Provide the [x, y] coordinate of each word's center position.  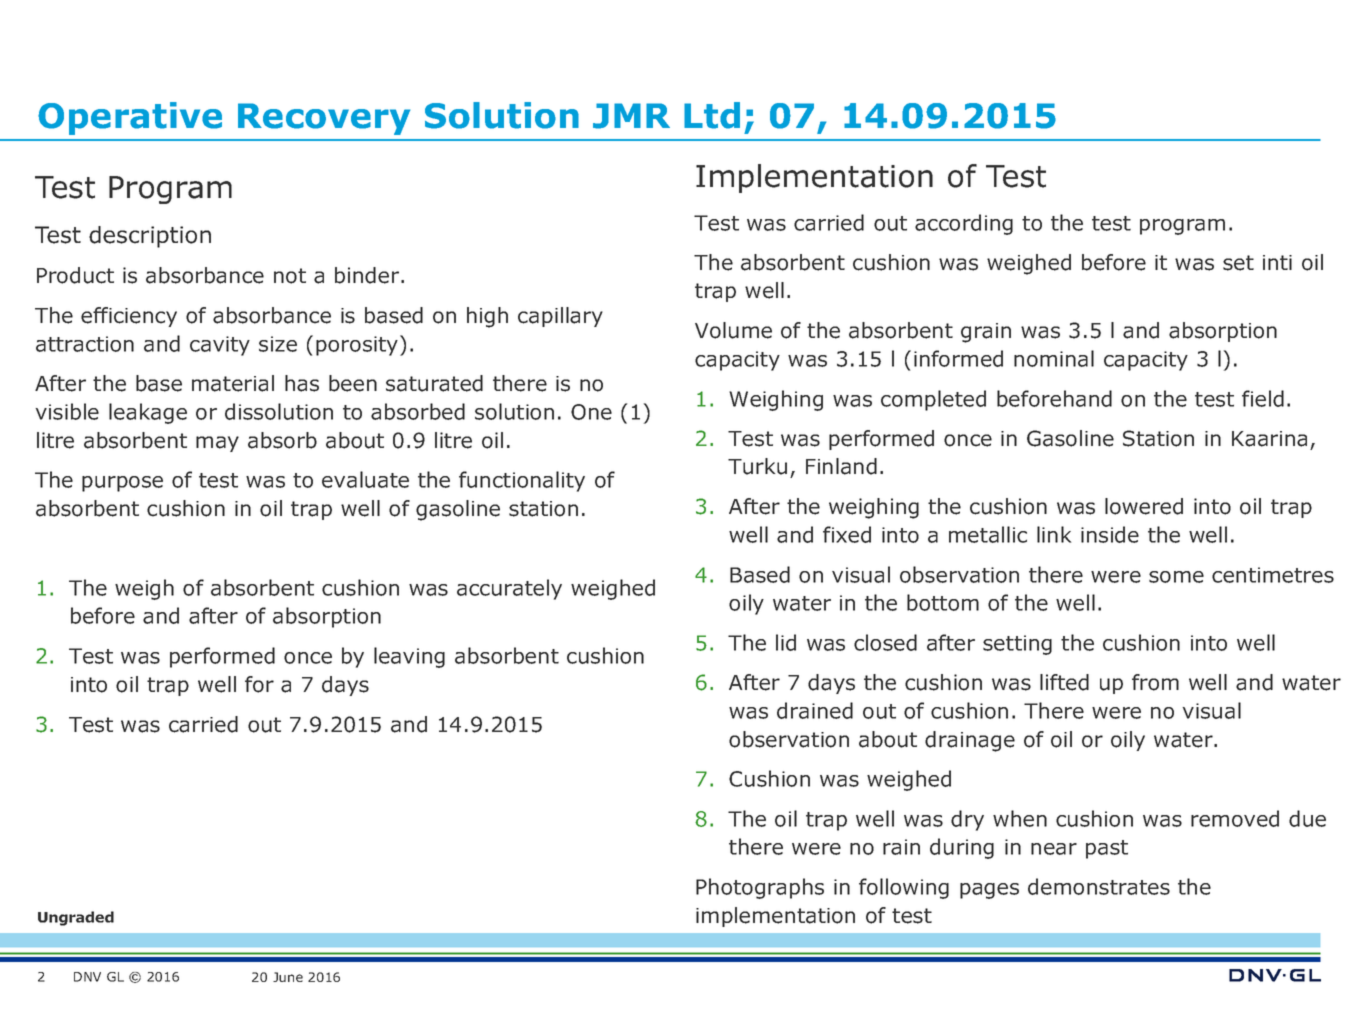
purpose [122, 484]
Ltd [712, 115]
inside [1110, 534]
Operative [130, 118]
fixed [847, 534]
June [288, 977]
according [964, 224]
